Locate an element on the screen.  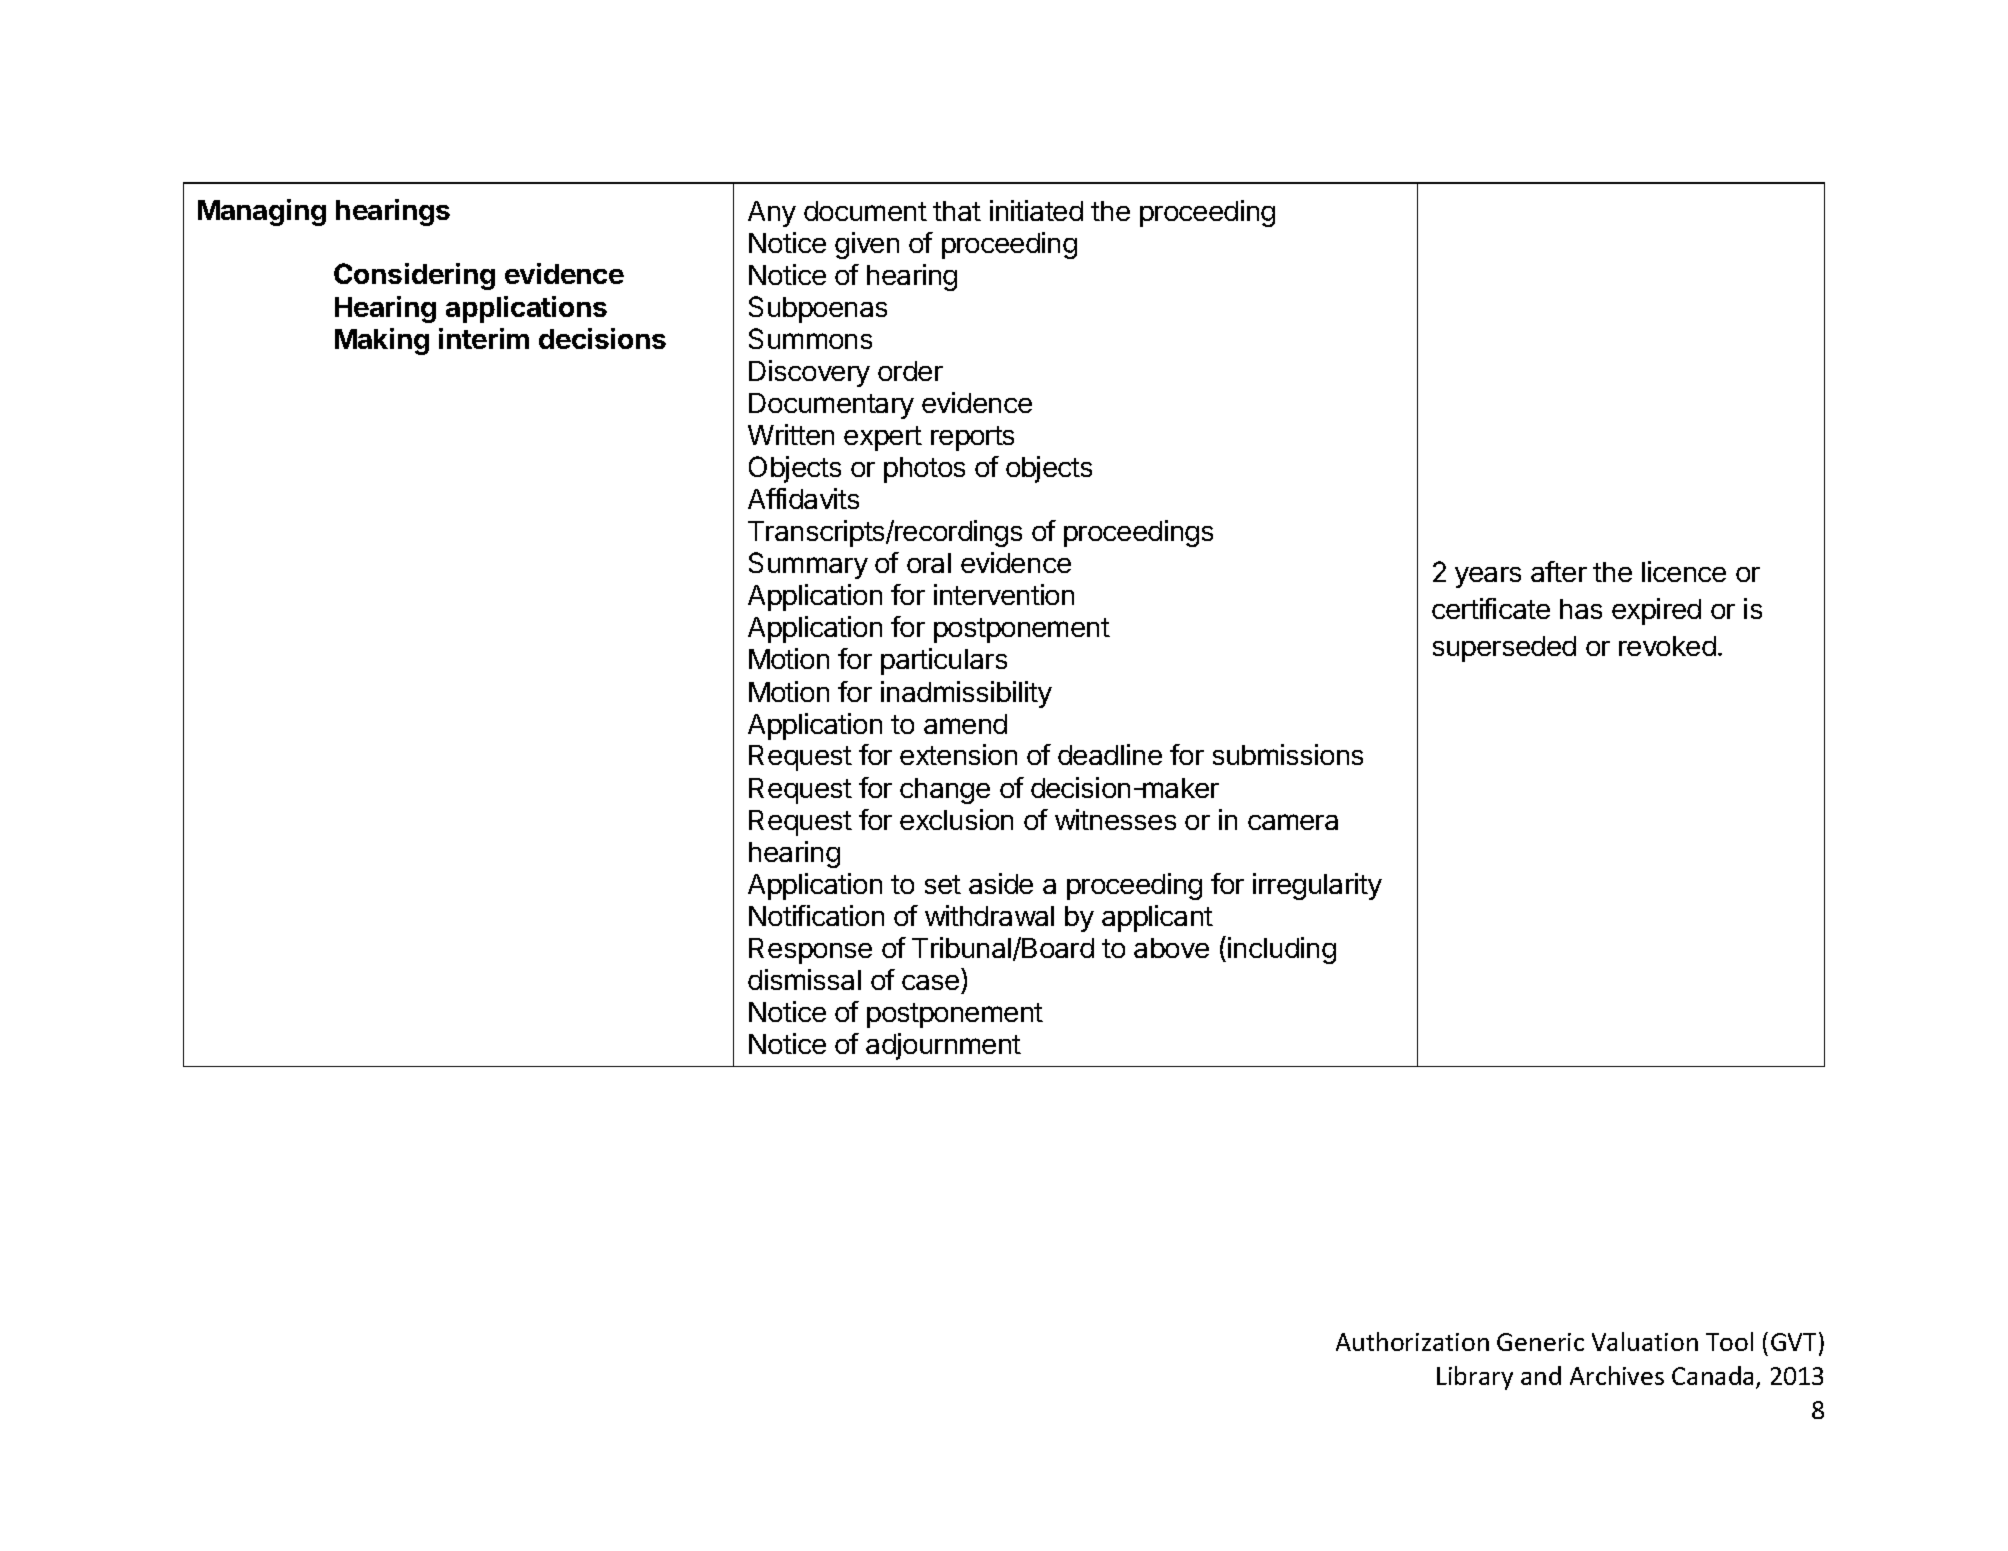
change is located at coordinates (945, 791).
